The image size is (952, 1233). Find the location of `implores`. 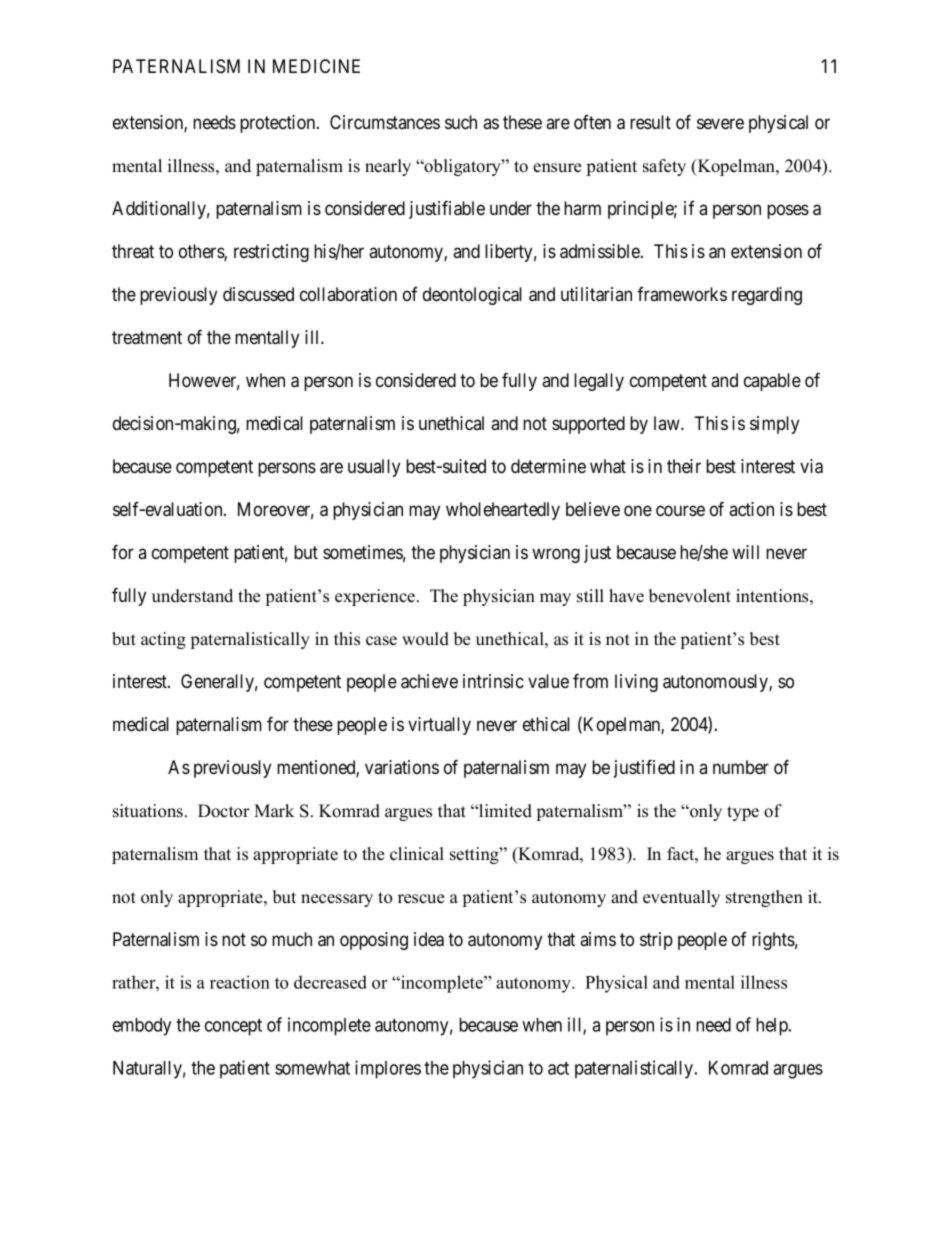

implores is located at coordinates (388, 1069).
